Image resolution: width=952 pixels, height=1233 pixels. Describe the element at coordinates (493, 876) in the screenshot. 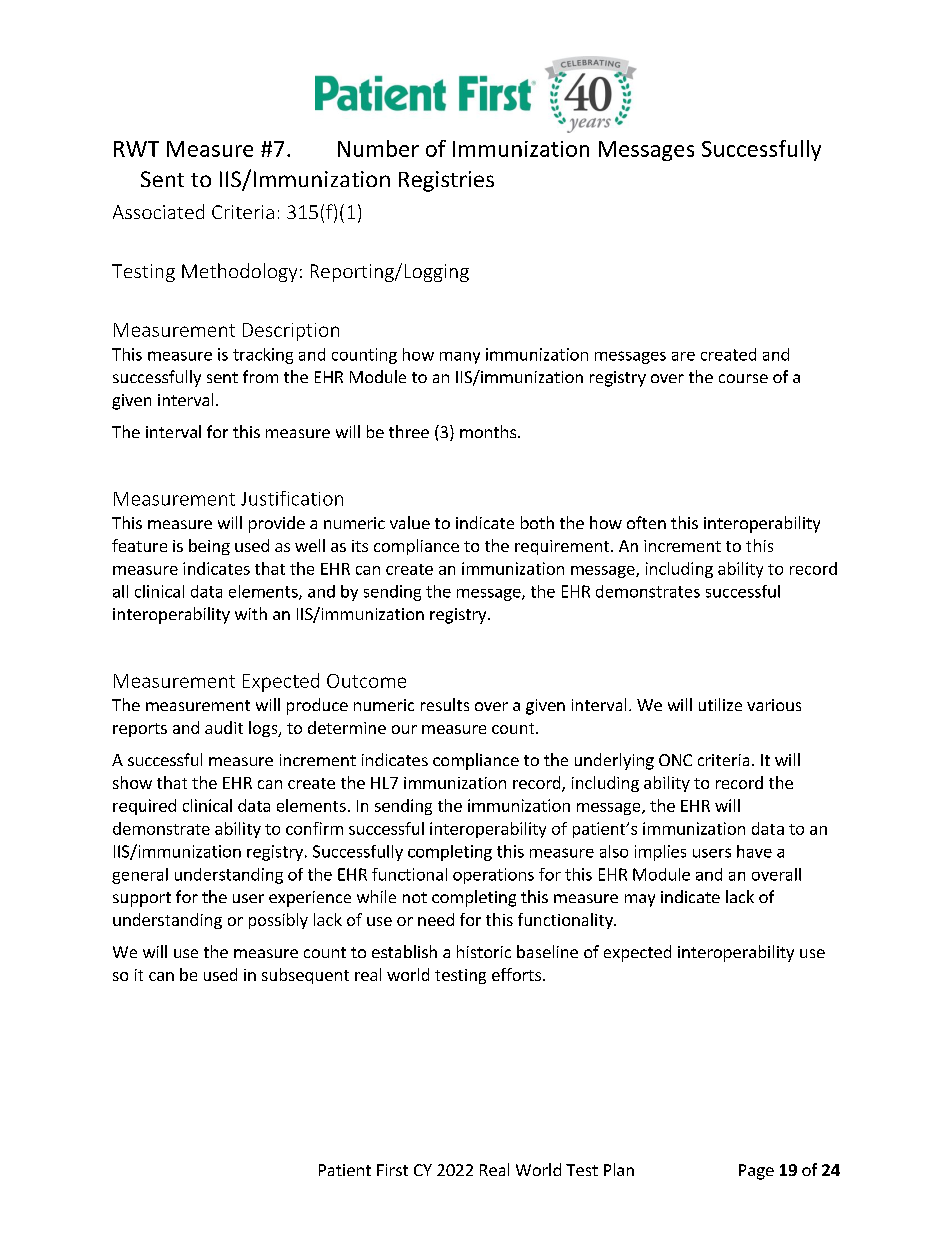

I see `operations` at that location.
